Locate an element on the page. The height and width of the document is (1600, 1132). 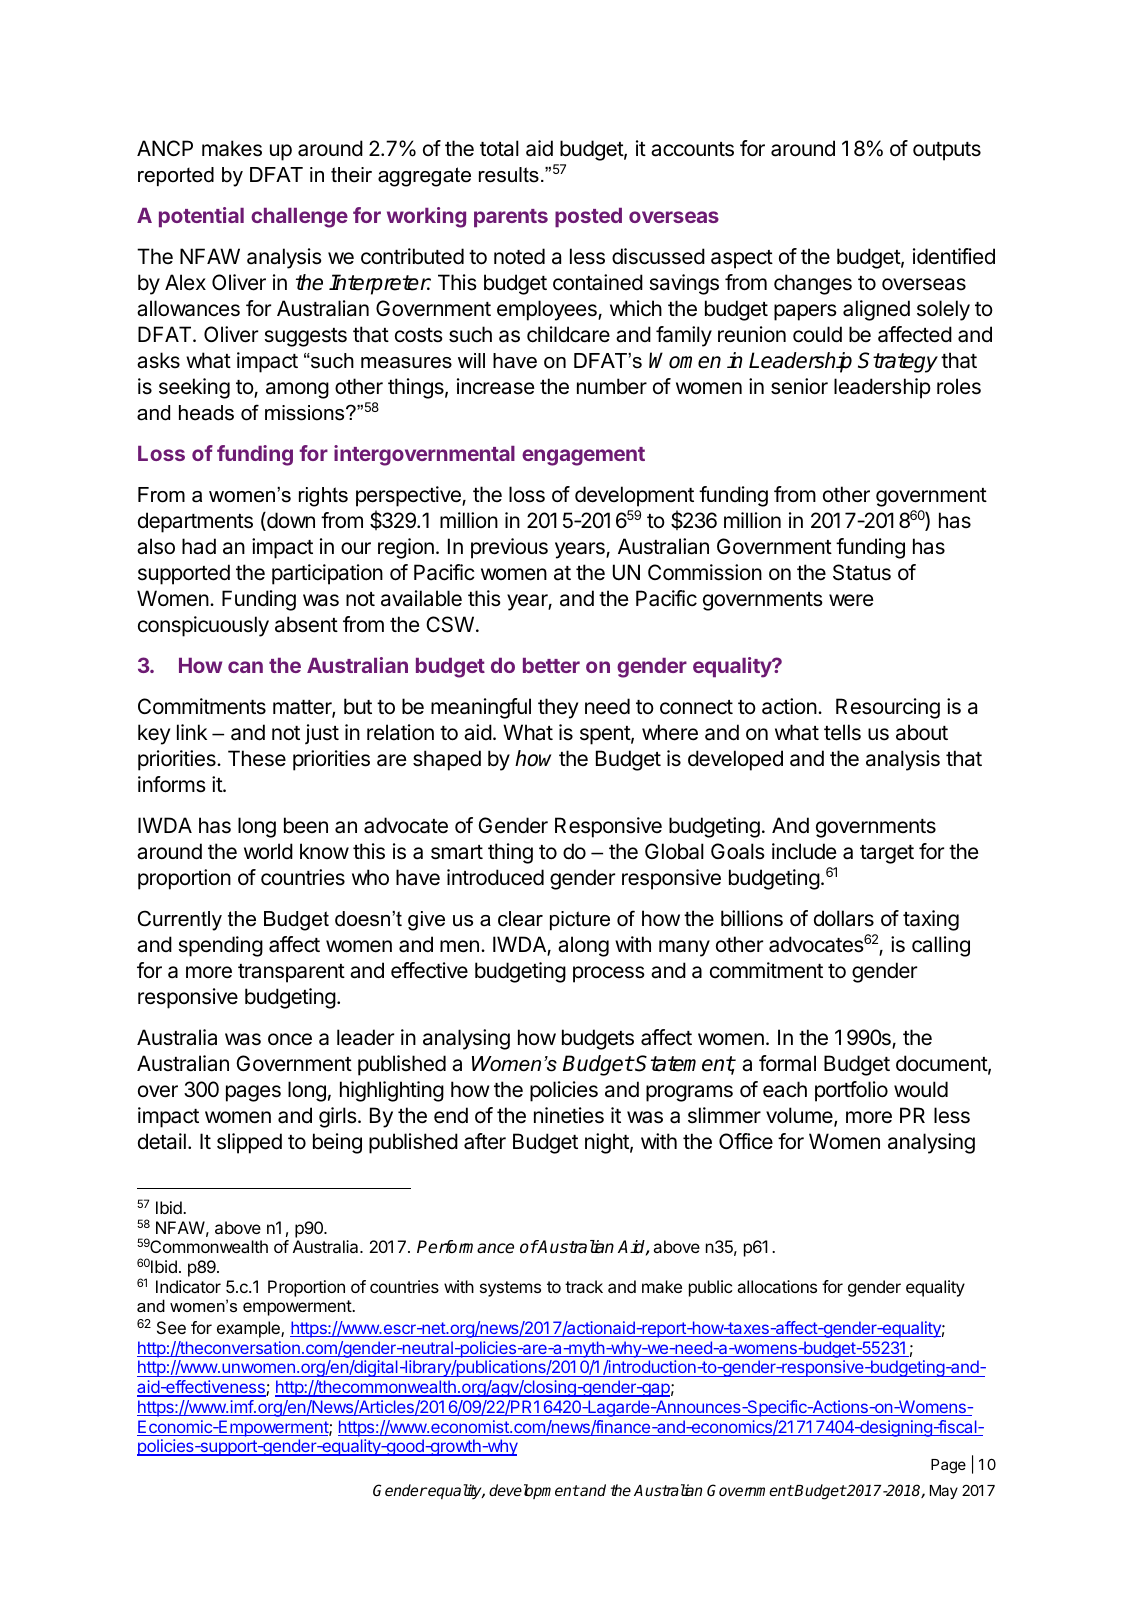
posted is located at coordinates (588, 217).
